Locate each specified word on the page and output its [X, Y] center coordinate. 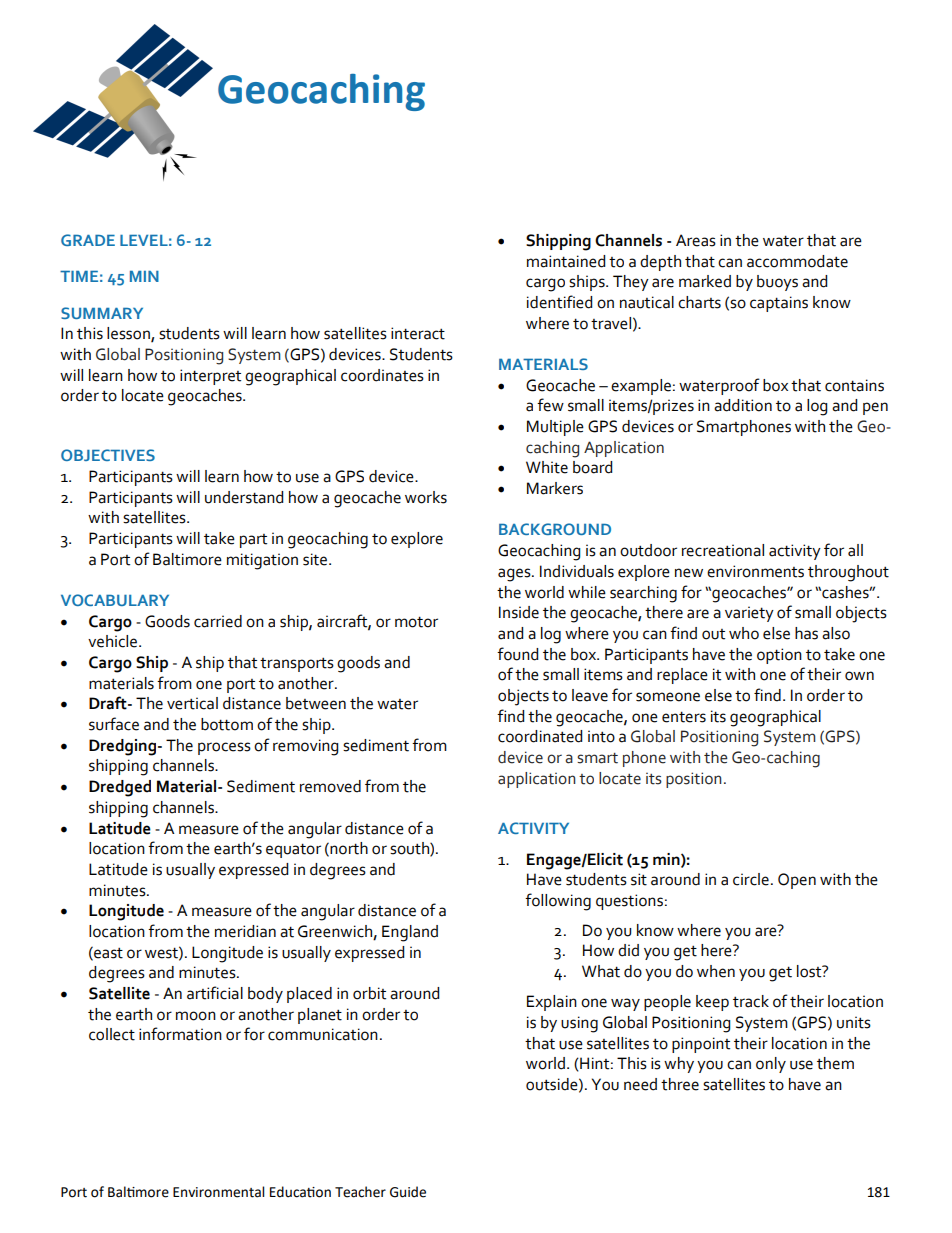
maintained [566, 261]
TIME [79, 276]
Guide [408, 1192]
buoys [777, 283]
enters [684, 717]
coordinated [540, 736]
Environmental [218, 1192]
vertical [192, 703]
